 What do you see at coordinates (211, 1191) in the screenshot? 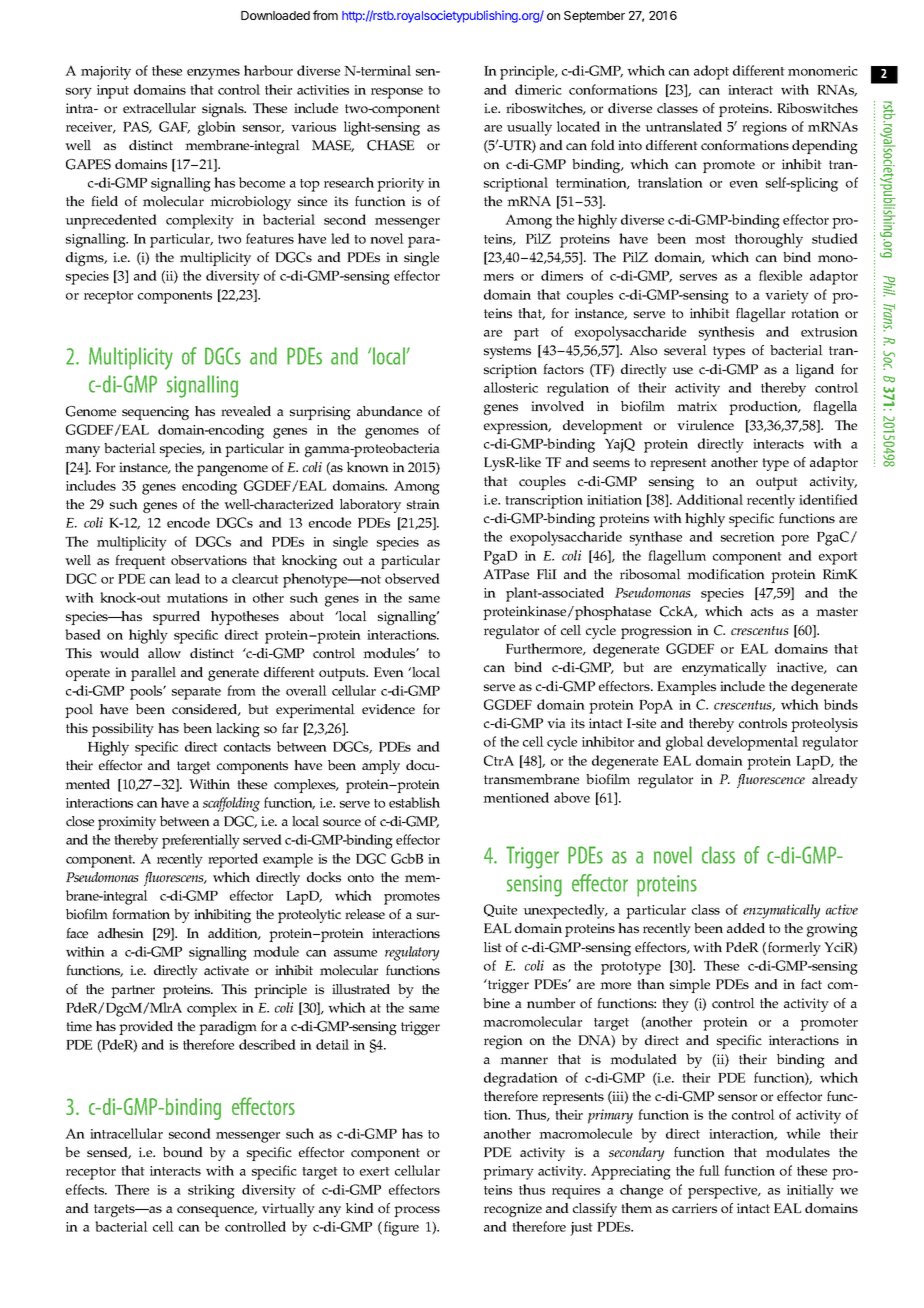
I see `striking` at bounding box center [211, 1191].
